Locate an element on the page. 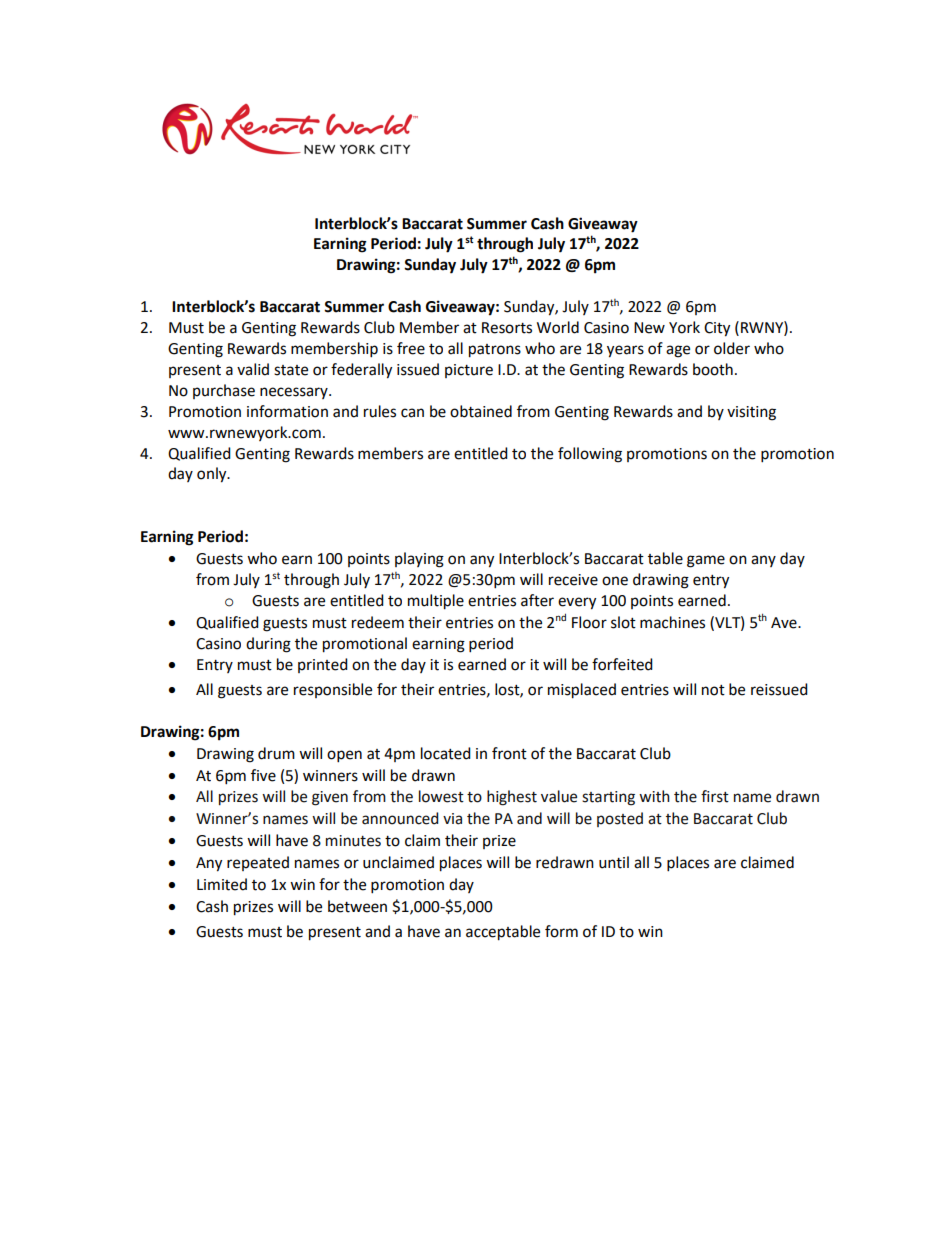  first is located at coordinates (715, 796).
